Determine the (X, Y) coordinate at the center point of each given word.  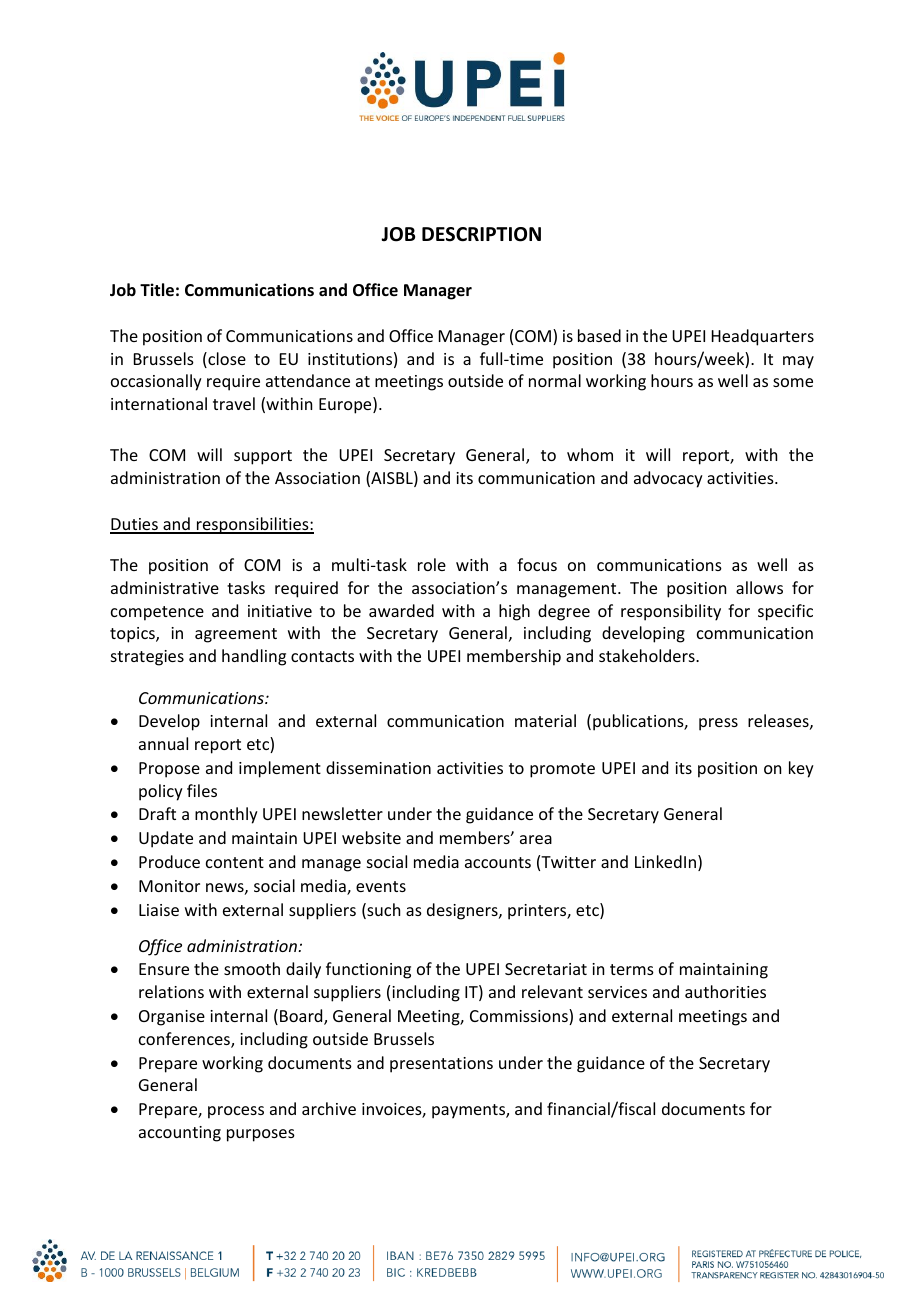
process (236, 1112)
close (226, 360)
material (545, 720)
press (718, 724)
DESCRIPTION (481, 234)
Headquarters (763, 337)
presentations (441, 1065)
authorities (725, 991)
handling (254, 657)
